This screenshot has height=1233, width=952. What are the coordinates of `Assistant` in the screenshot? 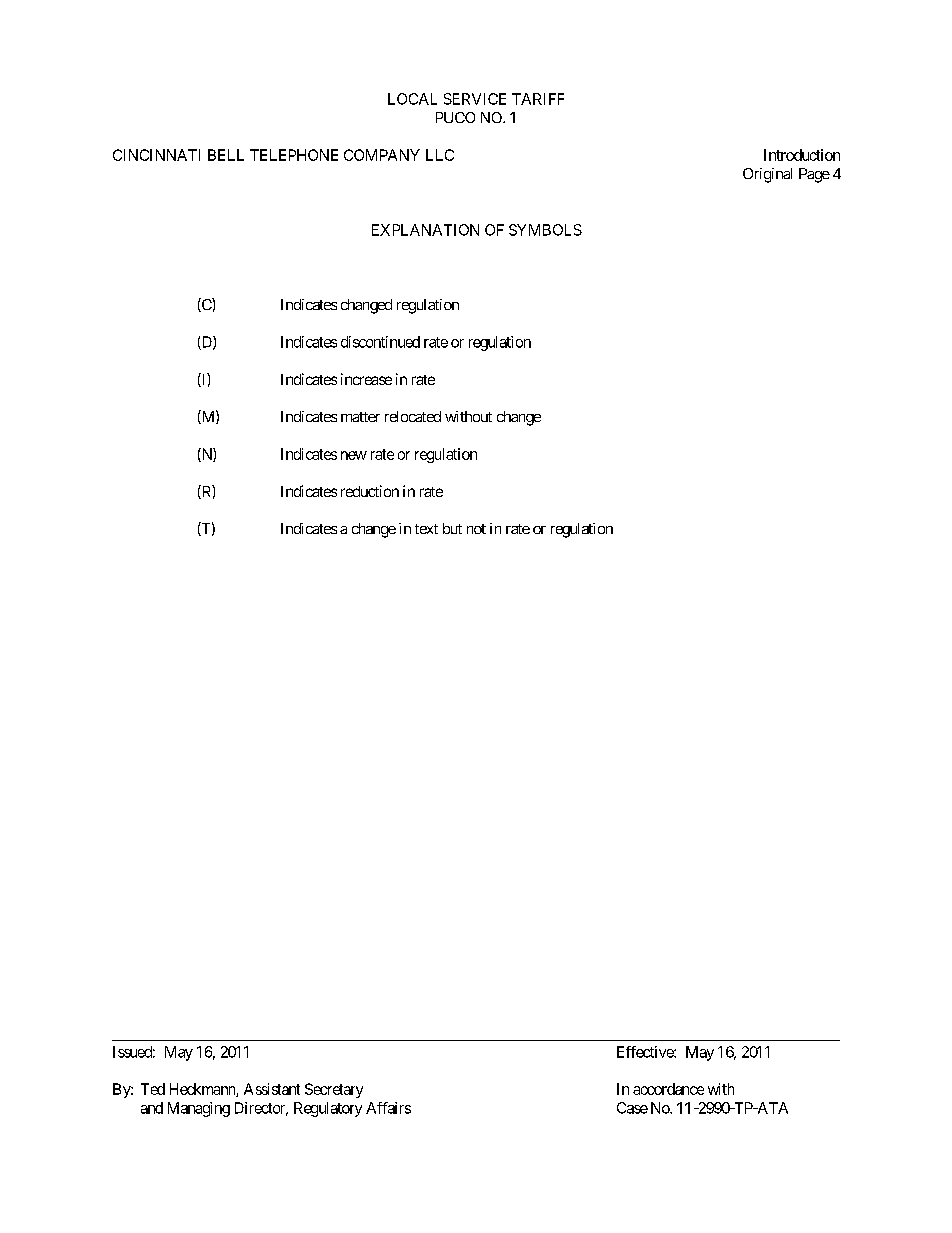 It's located at (272, 1089).
